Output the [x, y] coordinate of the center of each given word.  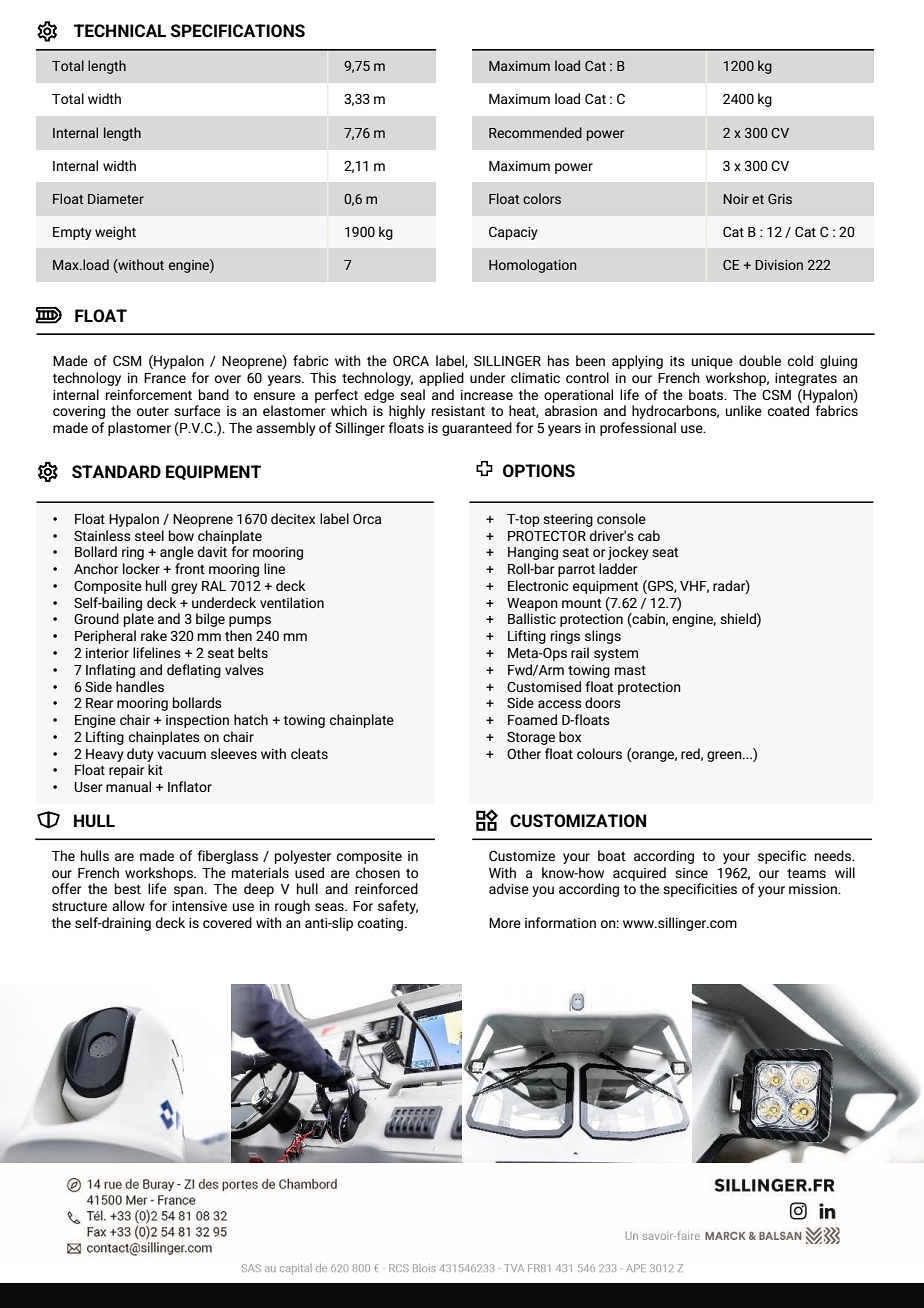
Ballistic [532, 618]
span [189, 891]
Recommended [535, 132]
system [616, 655]
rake [154, 635]
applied [441, 379]
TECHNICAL [120, 31]
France [165, 378]
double [760, 360]
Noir [736, 199]
